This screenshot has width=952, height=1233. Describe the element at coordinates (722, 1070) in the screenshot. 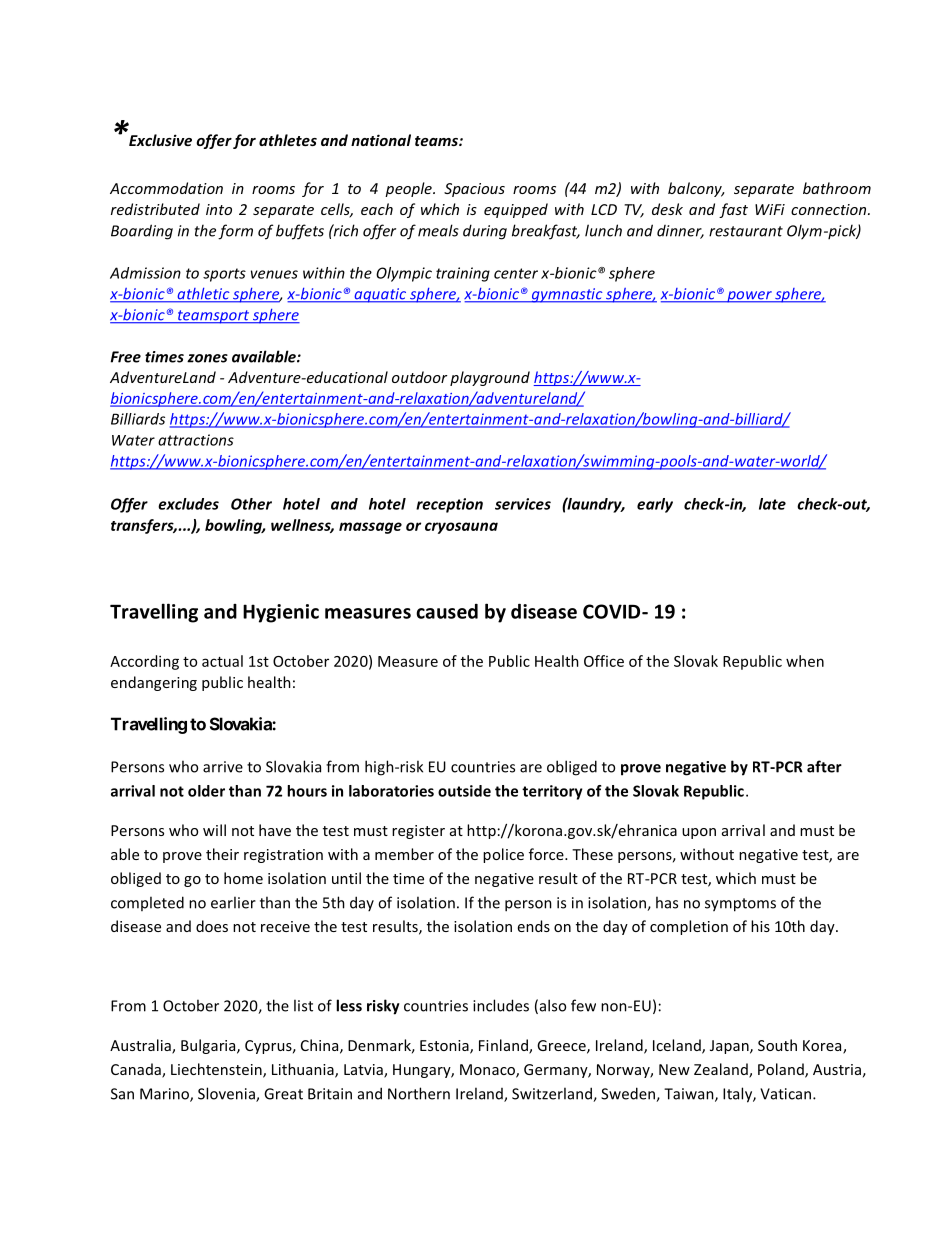

I see `Zealand` at that location.
